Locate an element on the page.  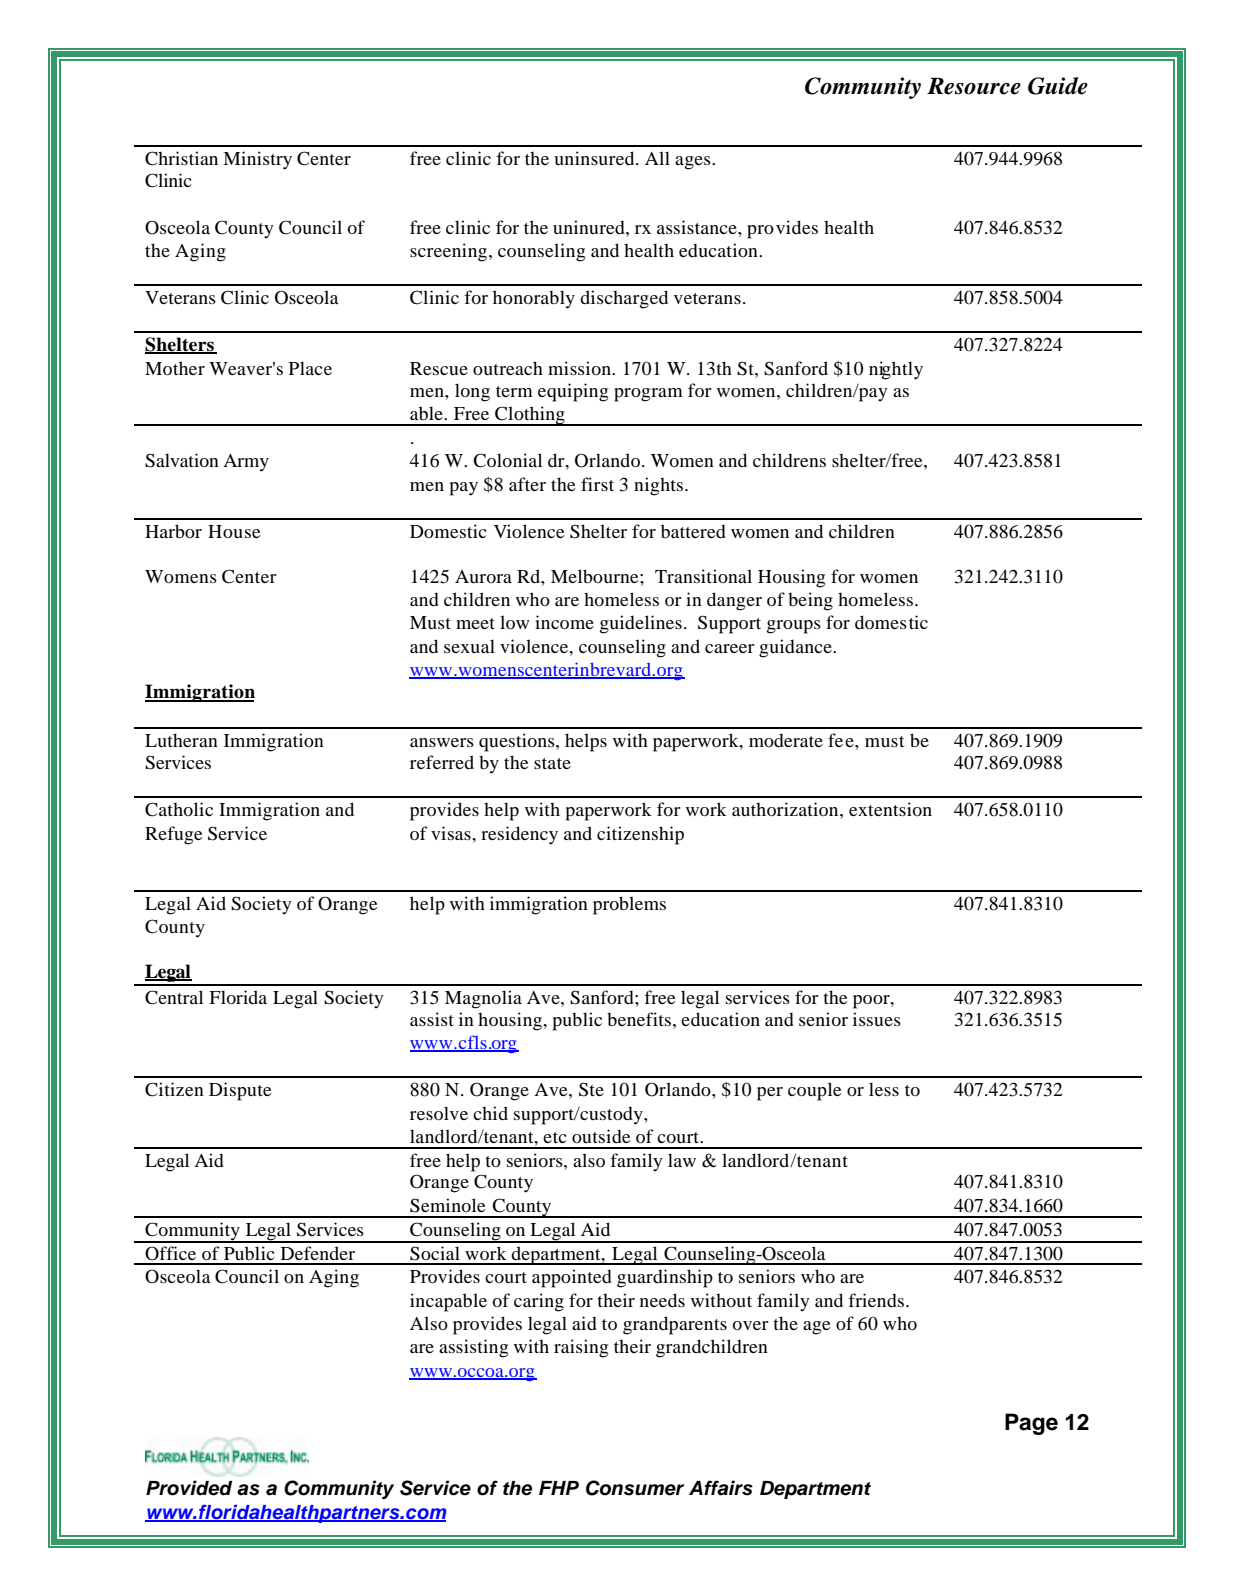
issues is located at coordinates (877, 1019).
